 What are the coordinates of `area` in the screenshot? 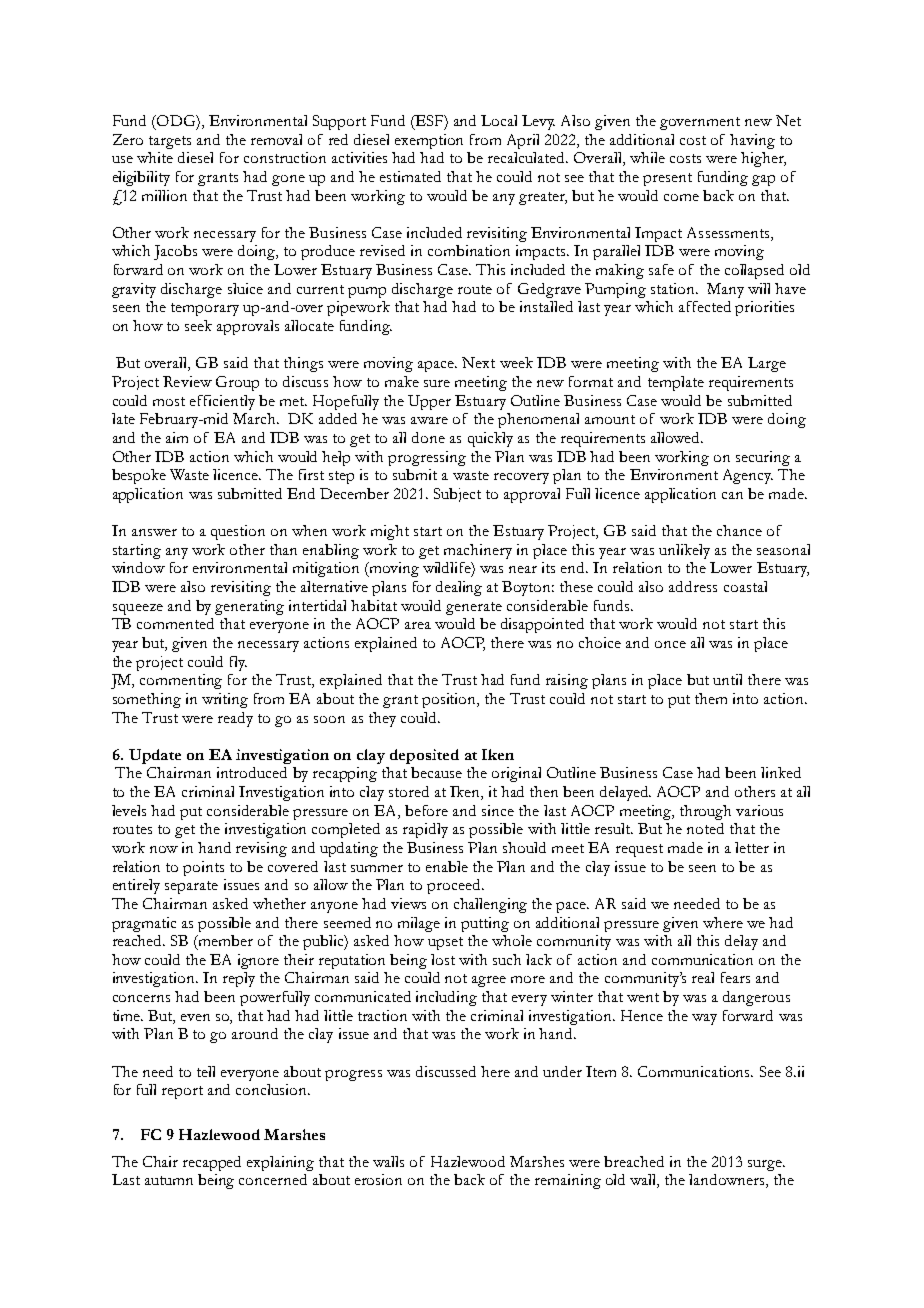 It's located at (418, 625).
